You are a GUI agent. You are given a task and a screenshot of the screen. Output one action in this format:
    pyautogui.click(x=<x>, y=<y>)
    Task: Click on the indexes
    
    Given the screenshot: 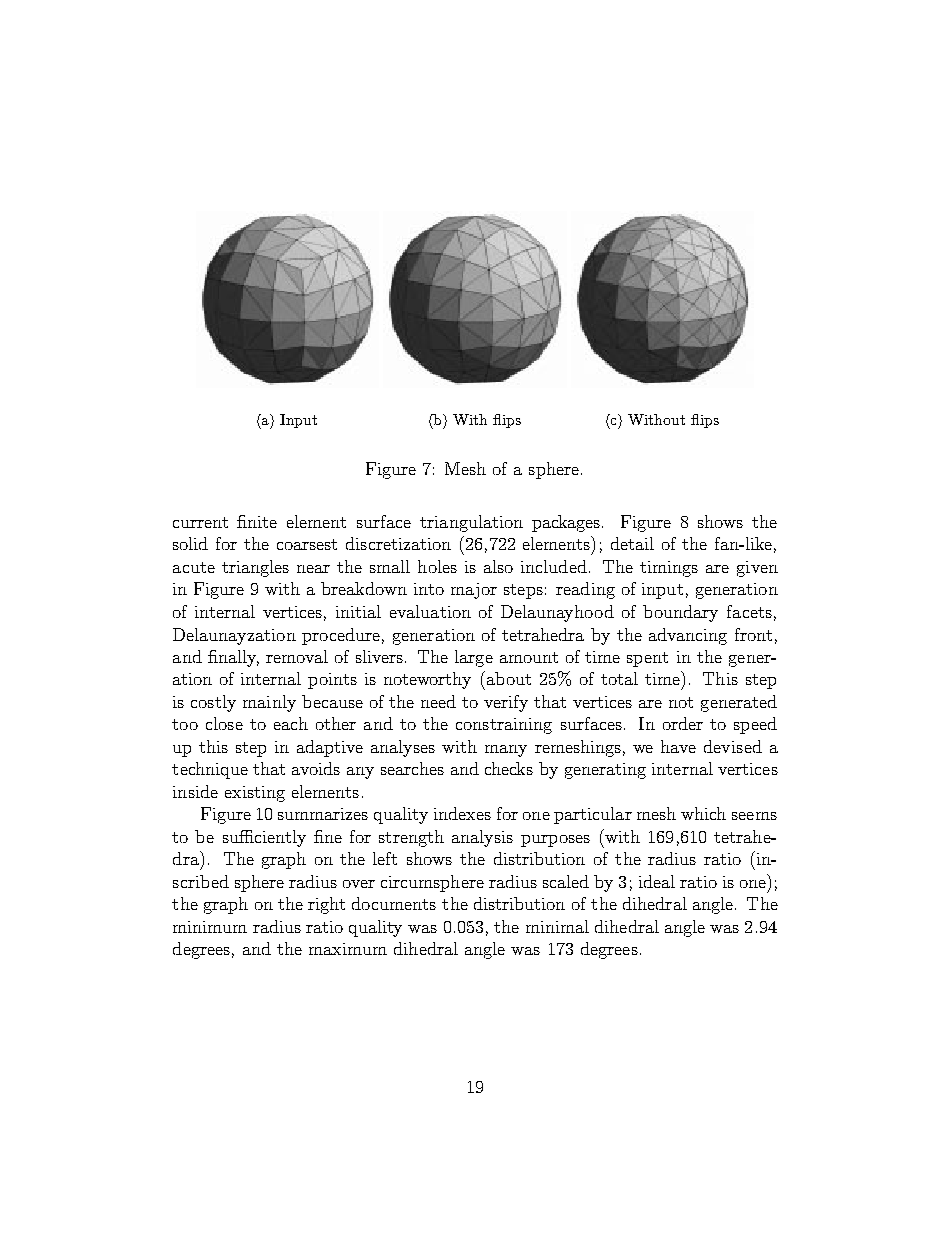 What is the action you would take?
    pyautogui.click(x=462, y=813)
